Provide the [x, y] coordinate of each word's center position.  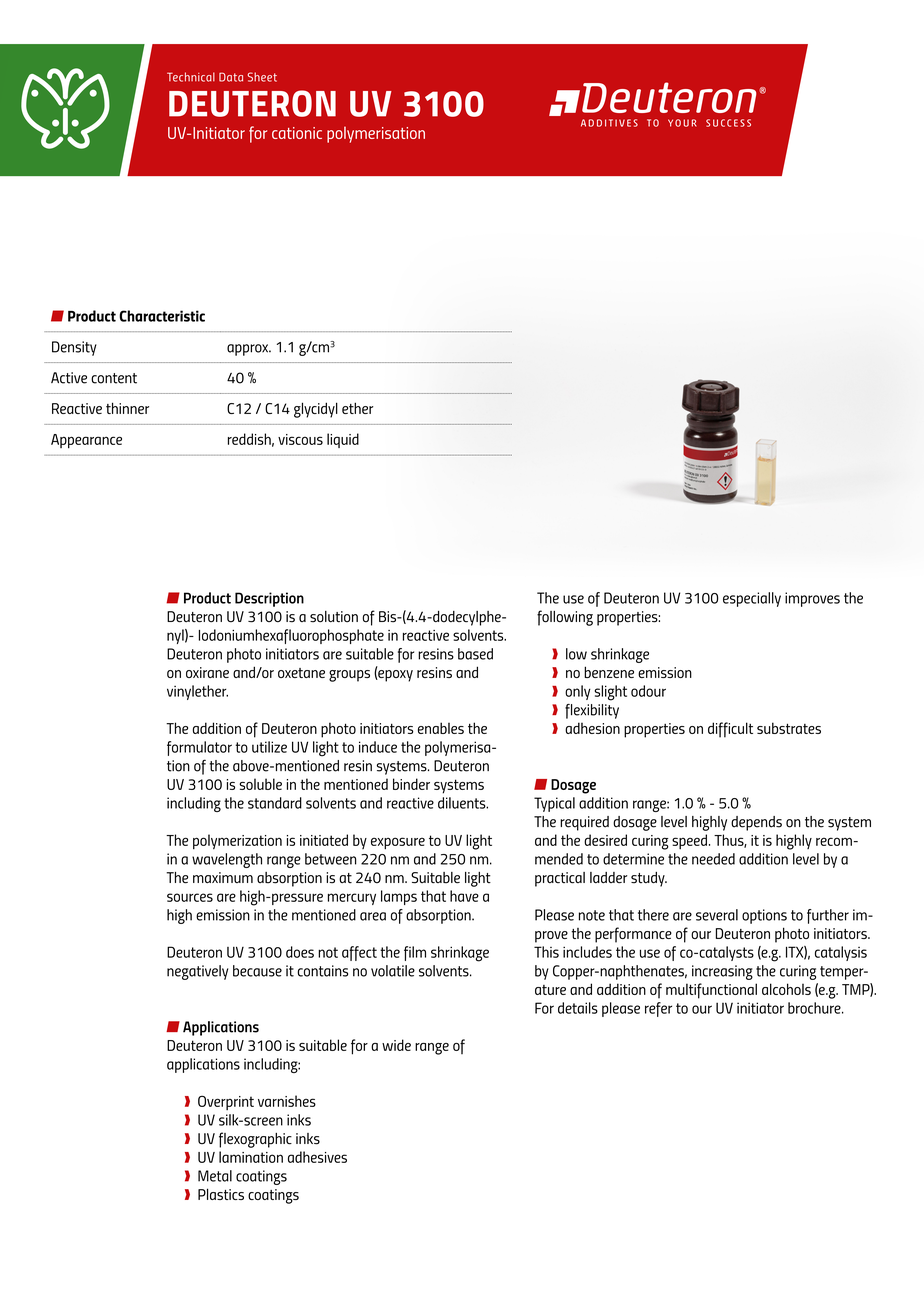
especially [752, 599]
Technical [191, 77]
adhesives [317, 1157]
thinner [127, 408]
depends [756, 823]
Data [231, 77]
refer [658, 1009]
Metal [215, 1176]
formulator [199, 748]
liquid [343, 440]
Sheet [262, 77]
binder [411, 784]
